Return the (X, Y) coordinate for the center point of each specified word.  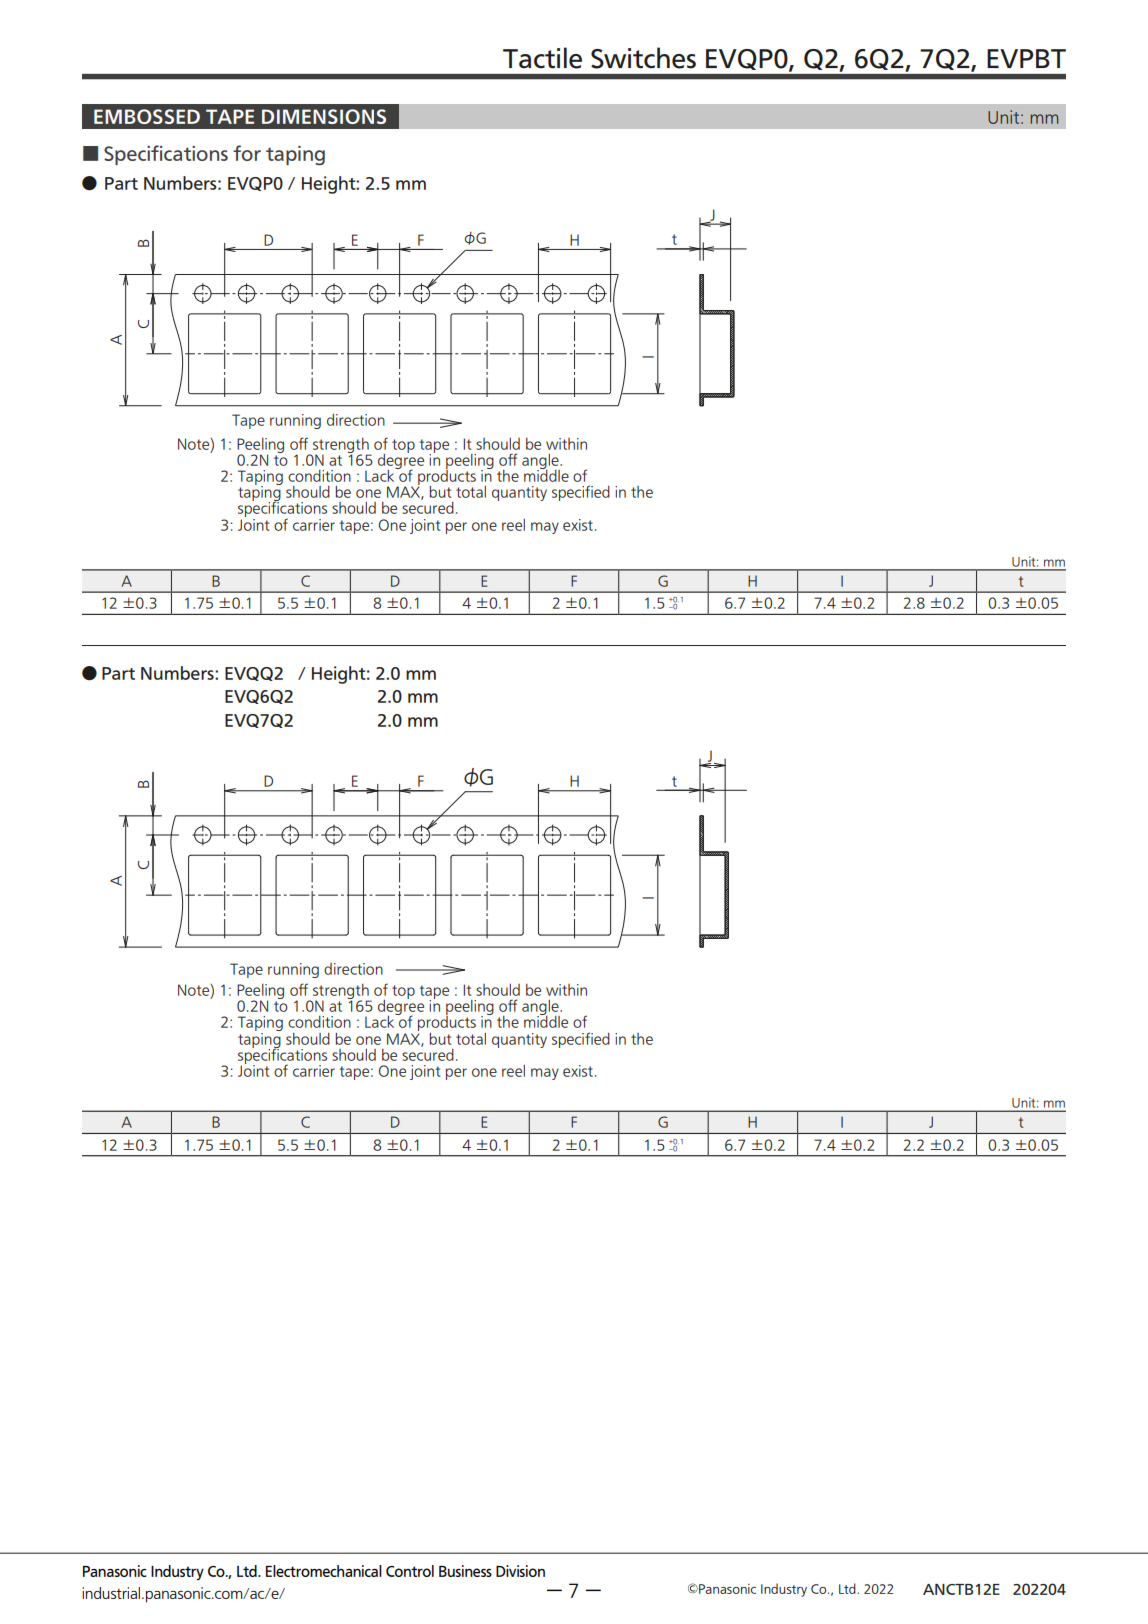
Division (520, 1571)
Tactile (542, 58)
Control (410, 1571)
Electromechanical (324, 1571)
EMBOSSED (147, 116)
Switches (643, 58)
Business (465, 1571)
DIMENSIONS (324, 116)
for (247, 153)
